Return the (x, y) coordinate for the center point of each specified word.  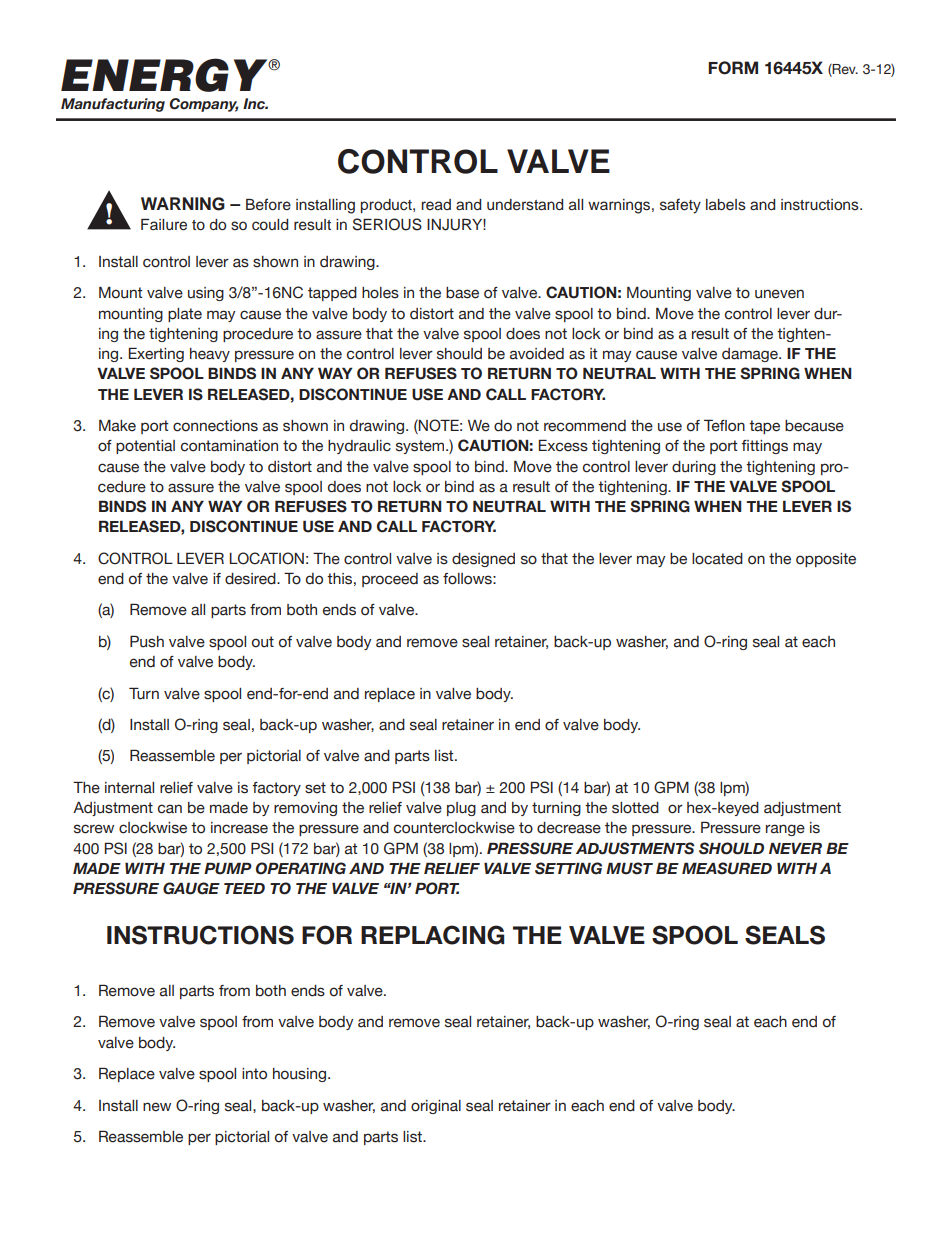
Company (204, 105)
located (717, 559)
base (462, 293)
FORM (733, 68)
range (785, 830)
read (436, 204)
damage (751, 355)
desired (251, 579)
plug (461, 809)
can (170, 809)
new (157, 1107)
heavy (210, 355)
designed (483, 560)
